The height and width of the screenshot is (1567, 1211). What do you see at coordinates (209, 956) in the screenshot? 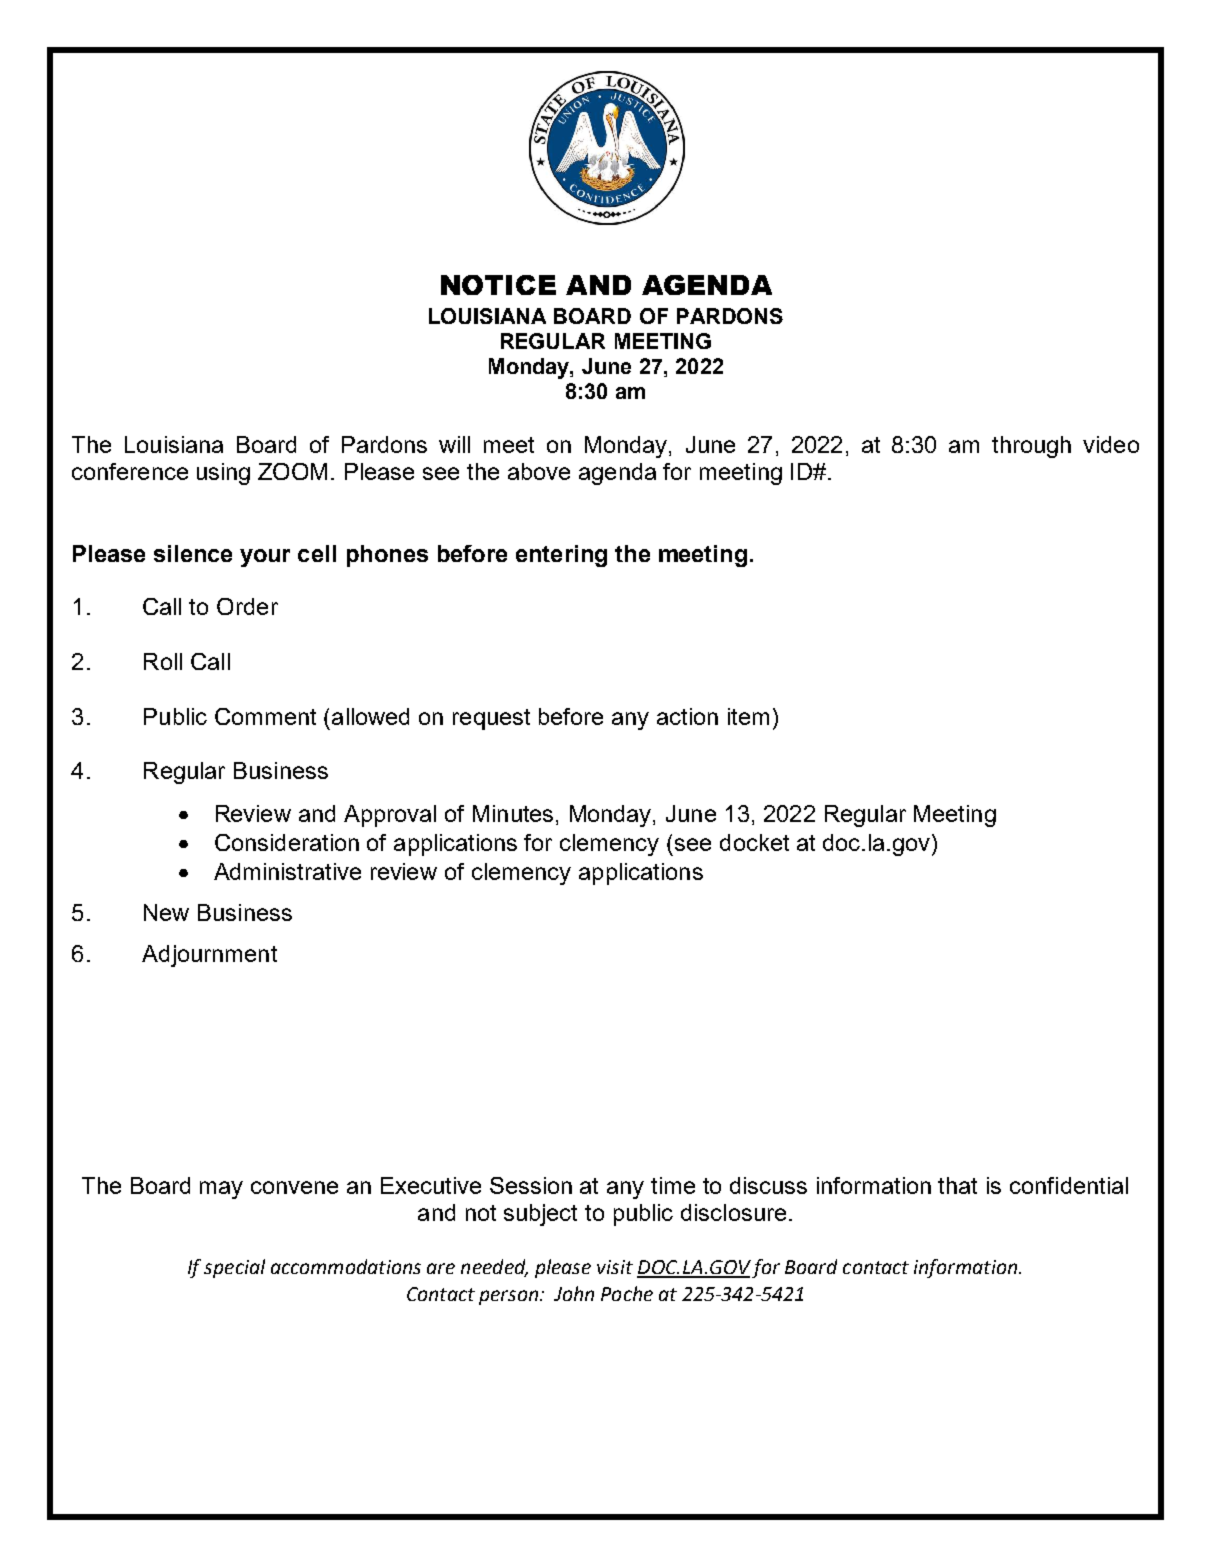
I see `Adjournment` at bounding box center [209, 956].
